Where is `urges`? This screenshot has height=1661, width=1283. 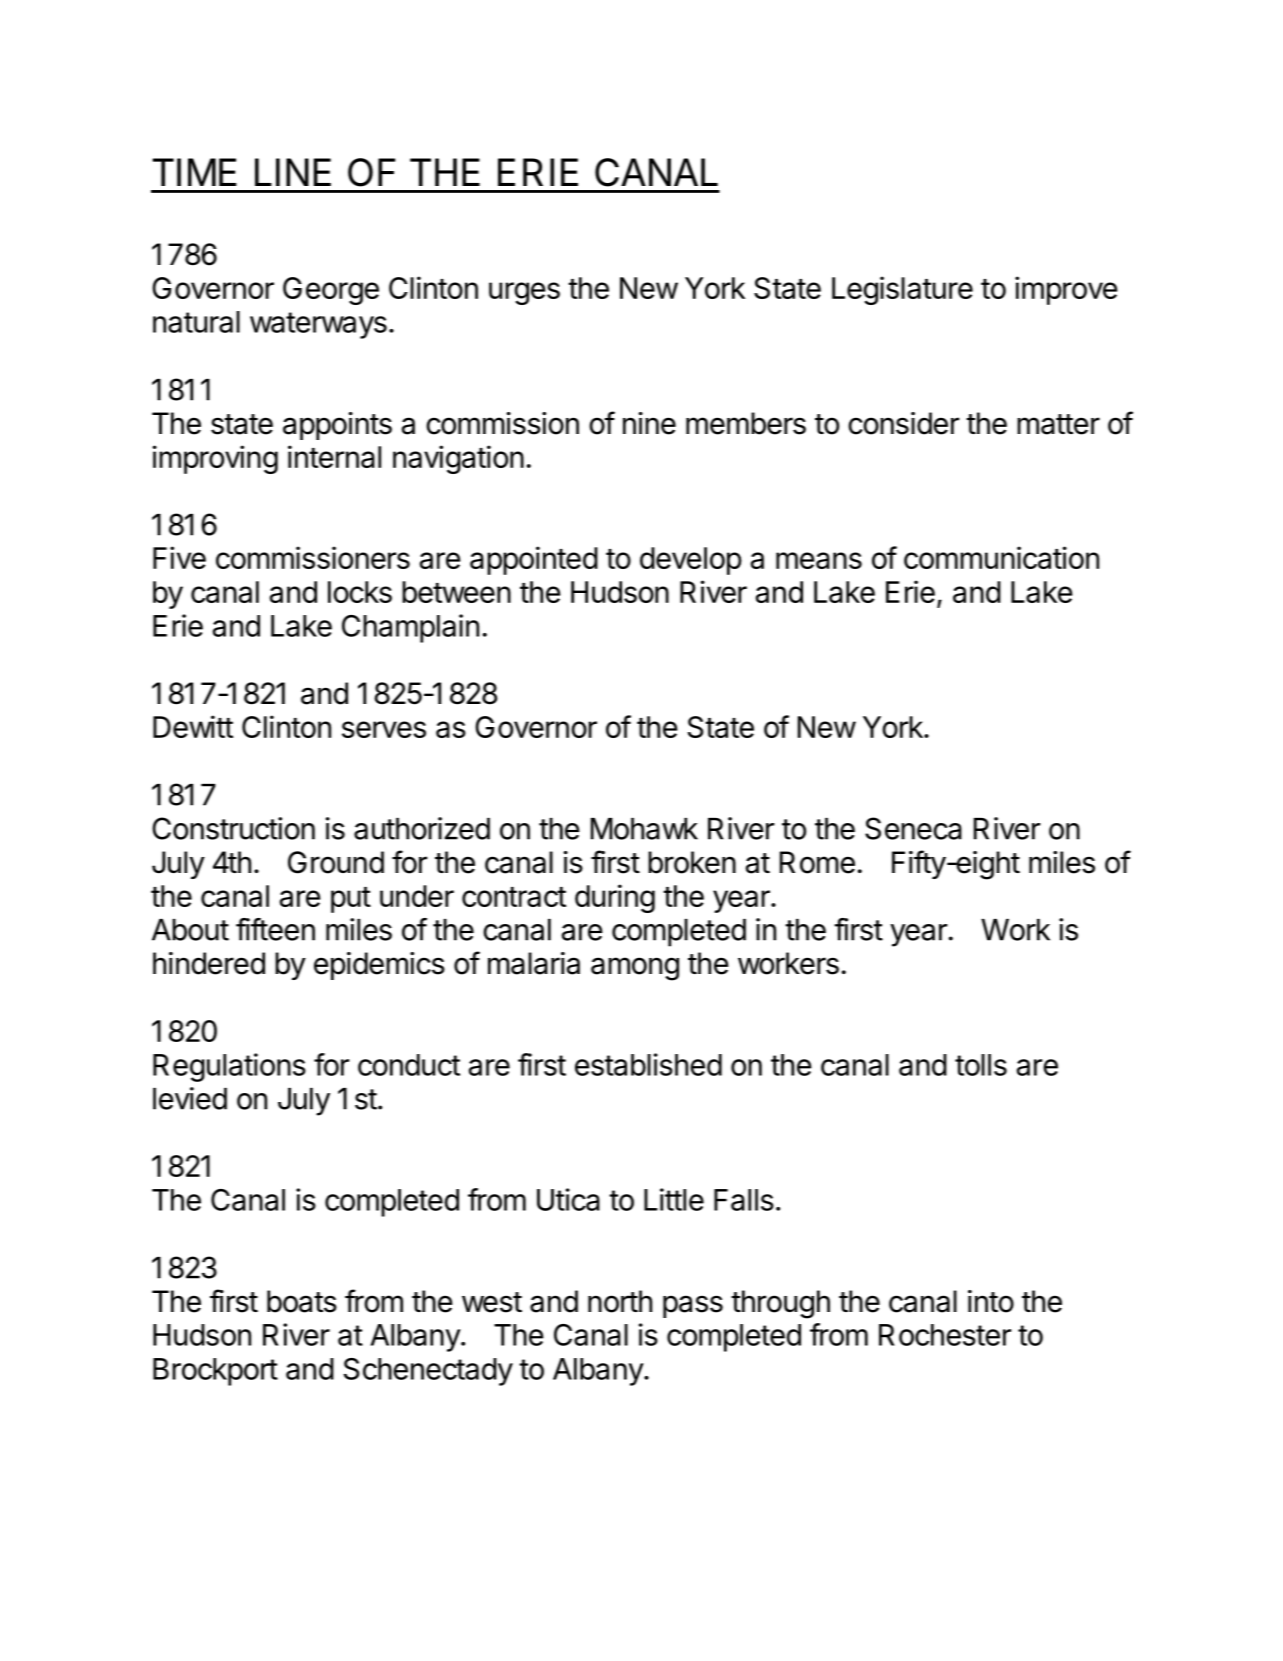
urges is located at coordinates (524, 293).
